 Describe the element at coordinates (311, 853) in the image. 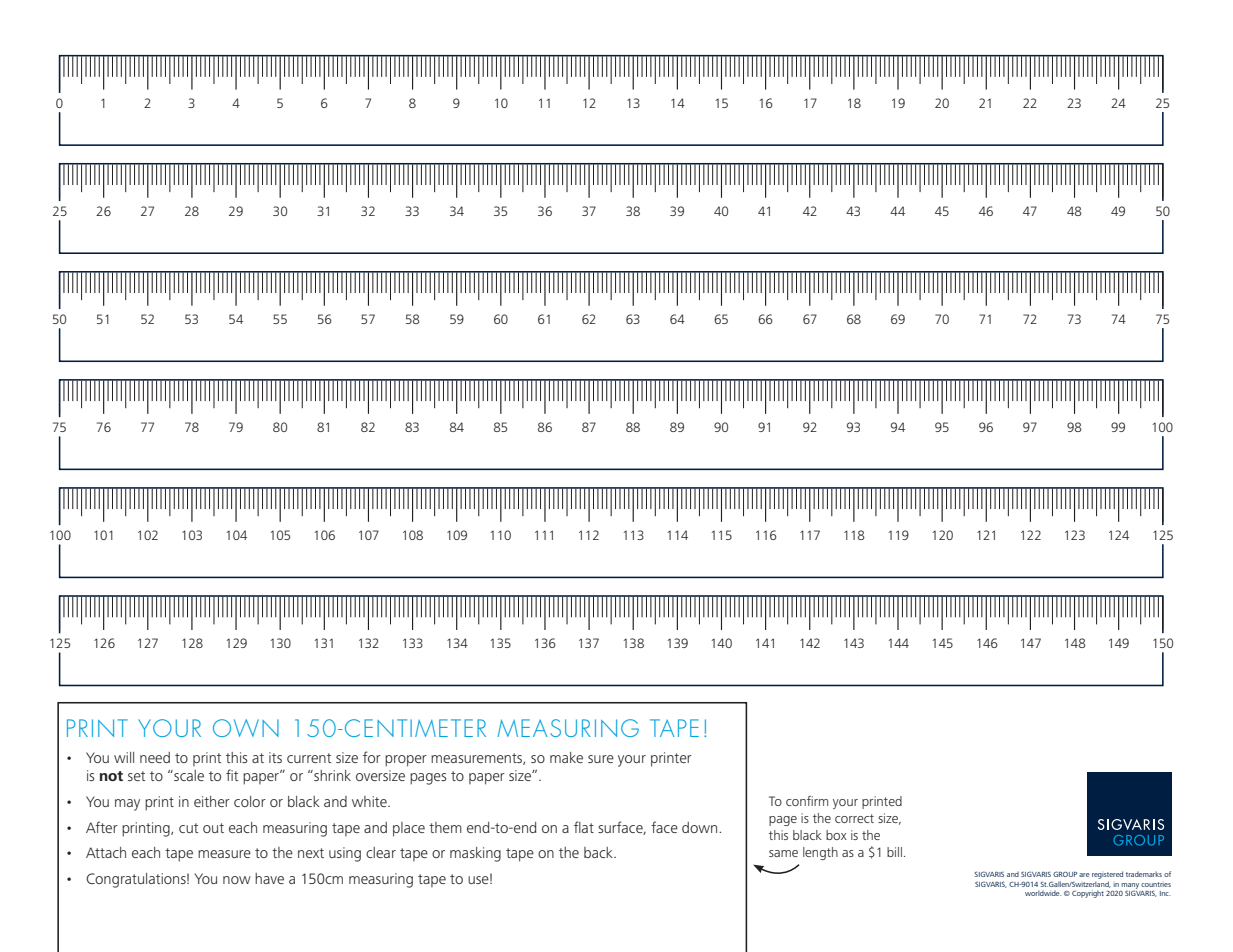

I see `next` at that location.
